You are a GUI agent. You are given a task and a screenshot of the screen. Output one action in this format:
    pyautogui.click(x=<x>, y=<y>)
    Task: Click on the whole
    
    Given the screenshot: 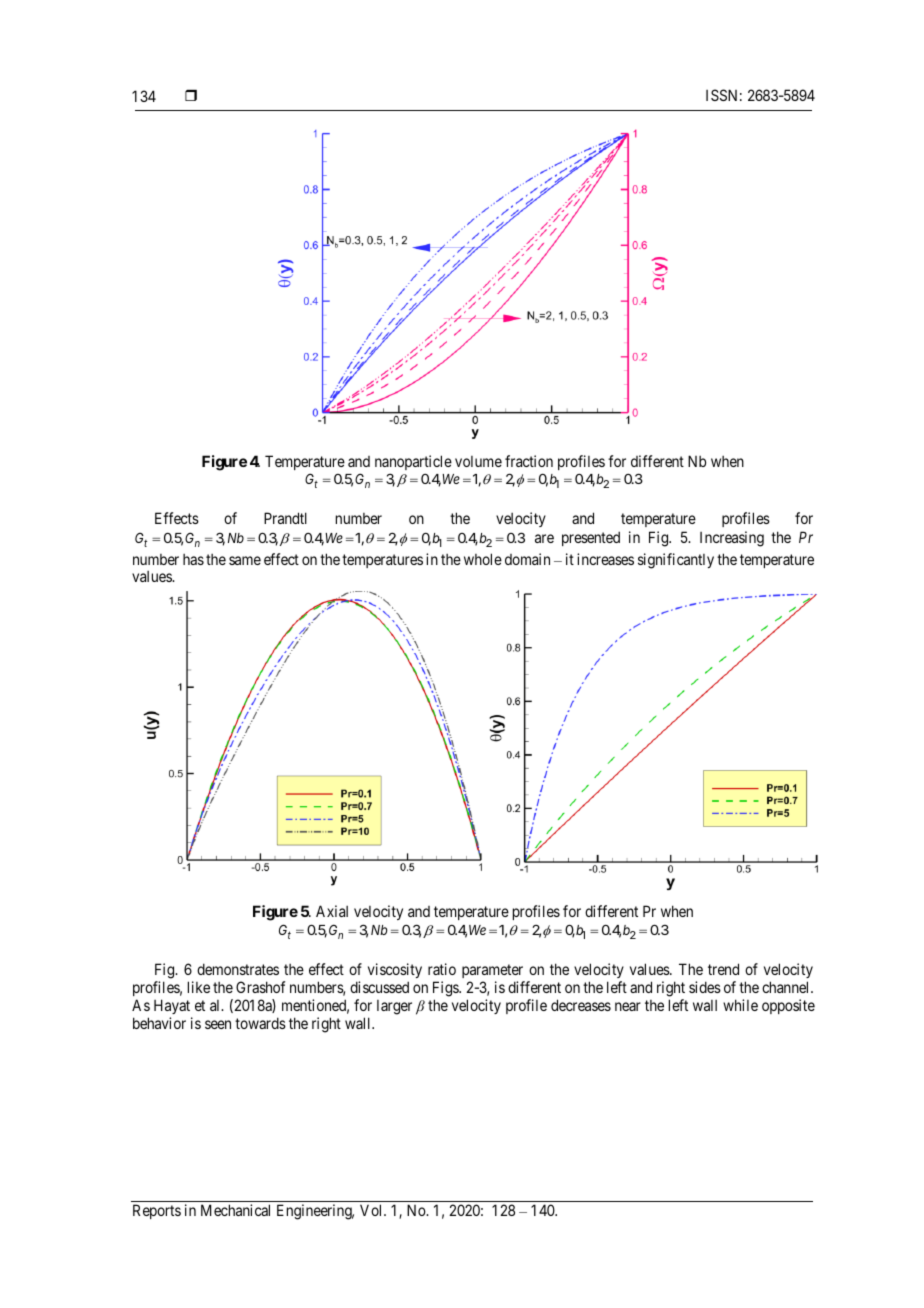 What is the action you would take?
    pyautogui.click(x=483, y=559)
